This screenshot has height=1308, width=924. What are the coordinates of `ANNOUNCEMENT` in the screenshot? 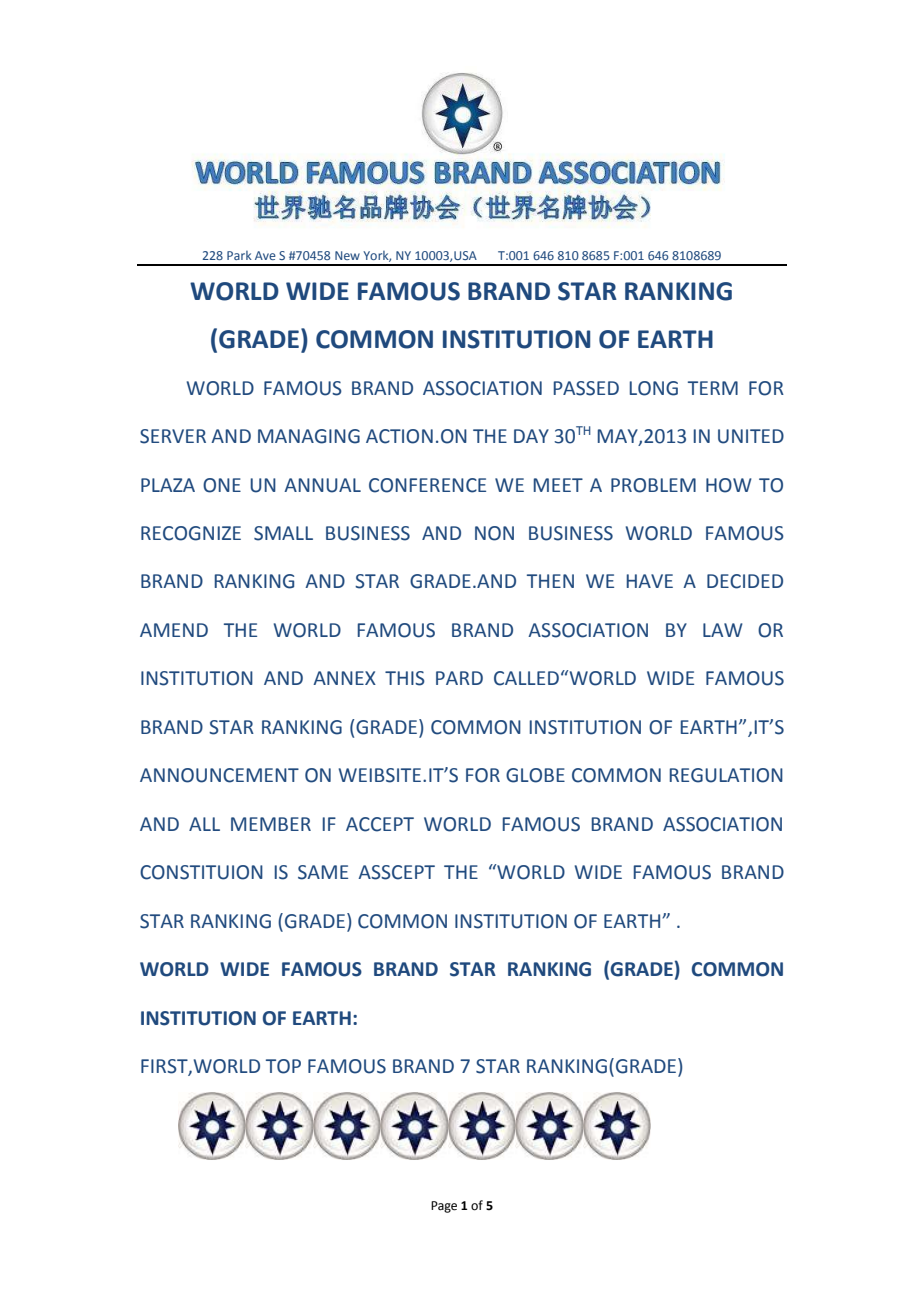 It's located at (219, 775).
